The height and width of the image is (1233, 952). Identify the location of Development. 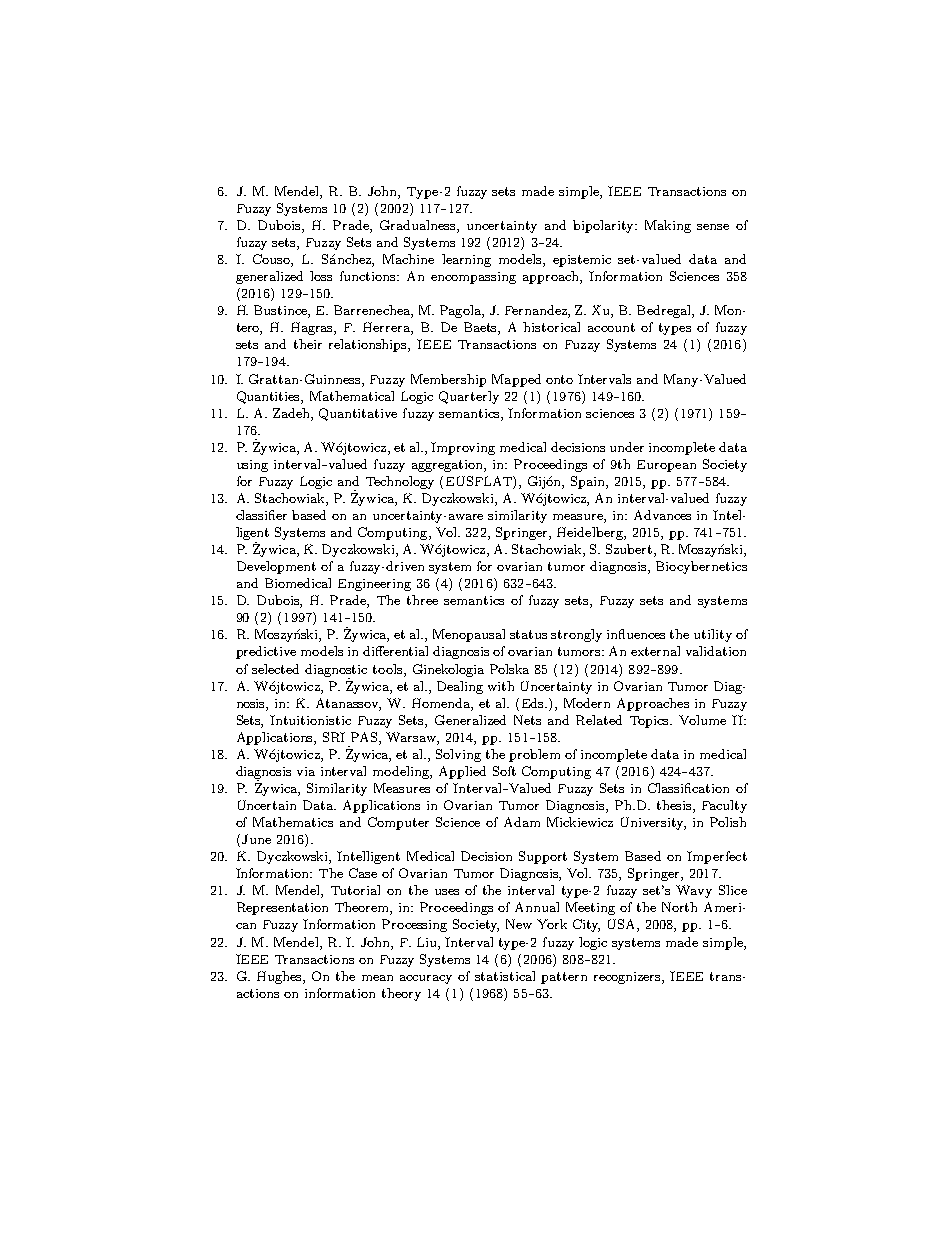
(276, 567).
